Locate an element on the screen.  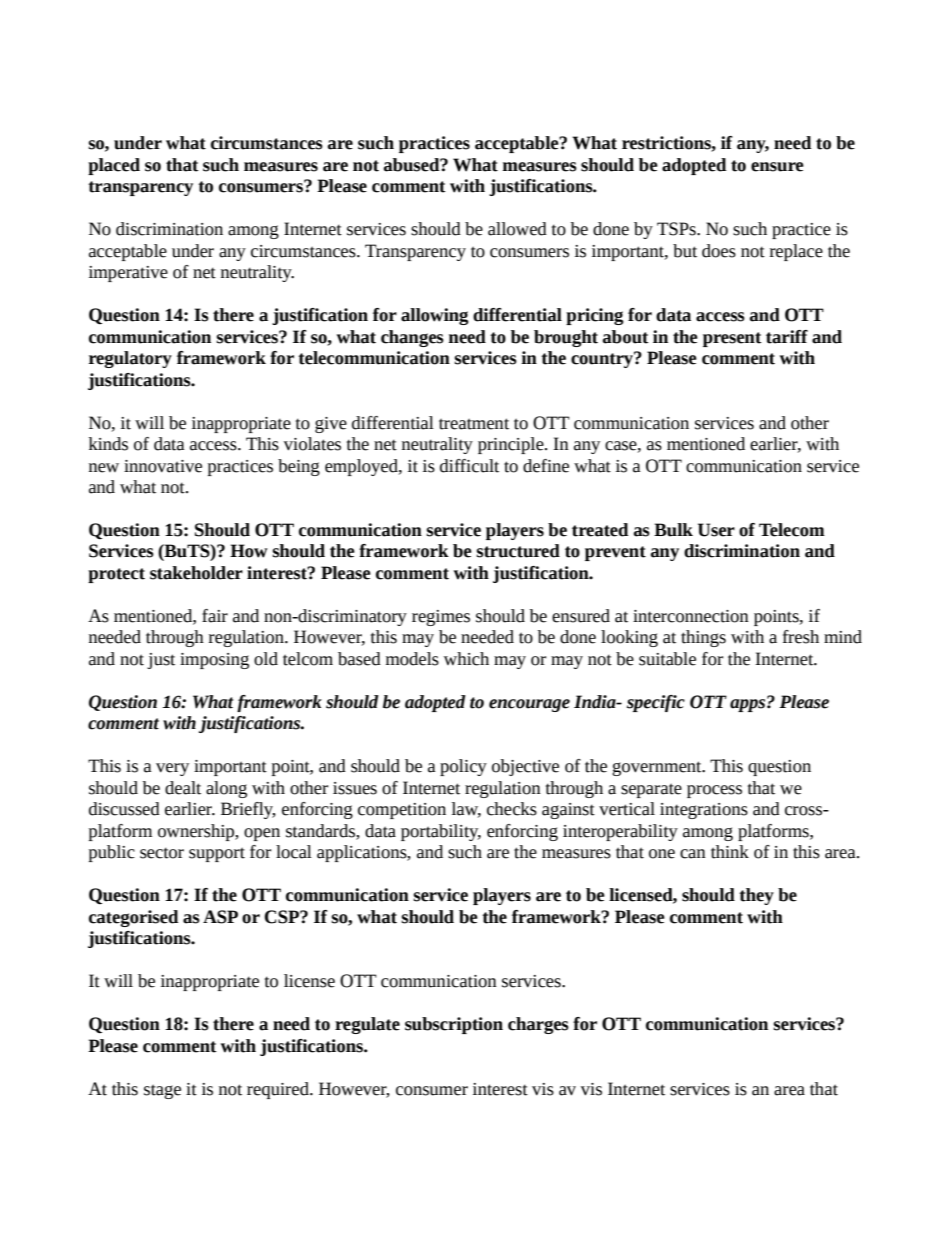
fresh is located at coordinates (801, 637).
